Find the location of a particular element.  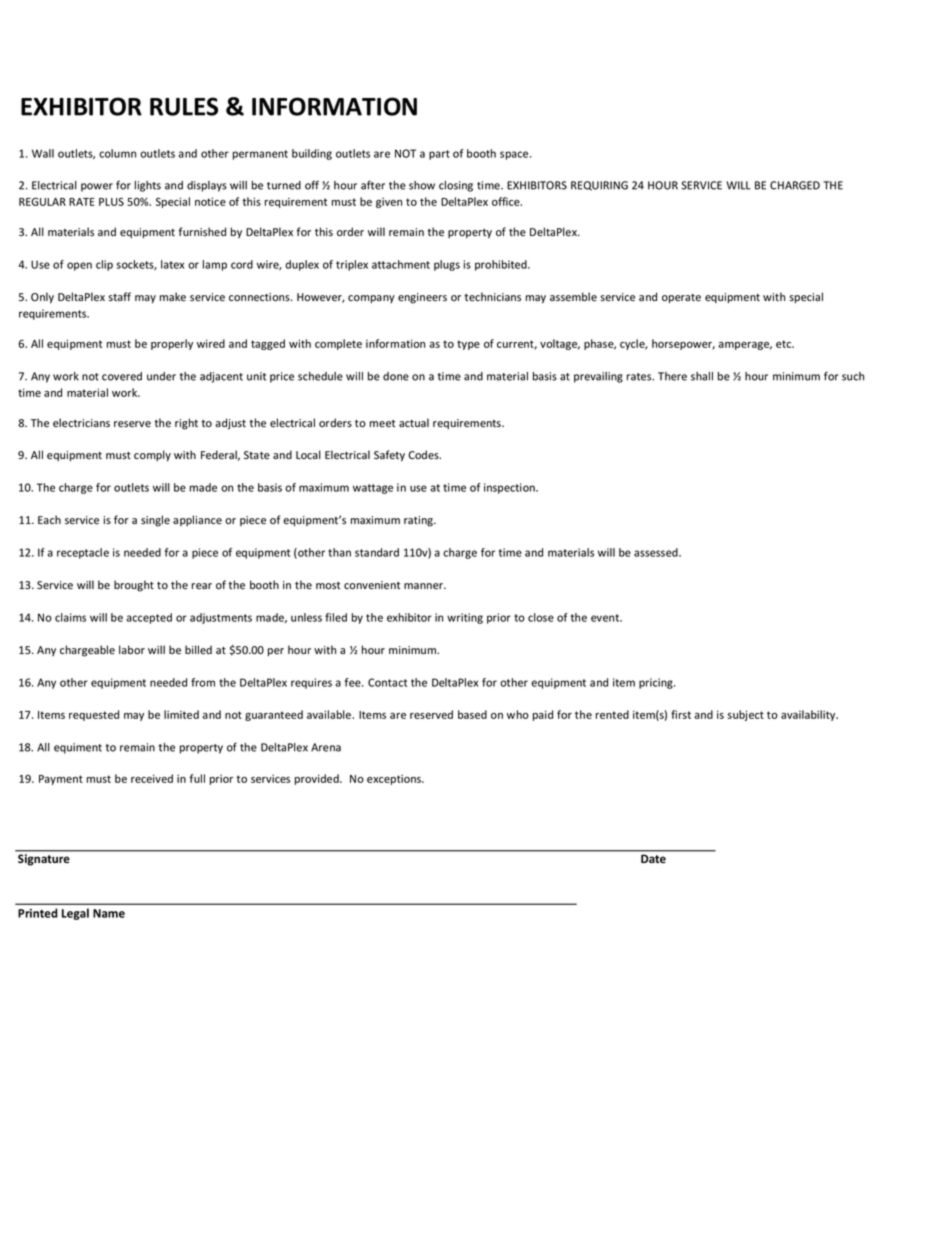

part is located at coordinates (439, 155).
